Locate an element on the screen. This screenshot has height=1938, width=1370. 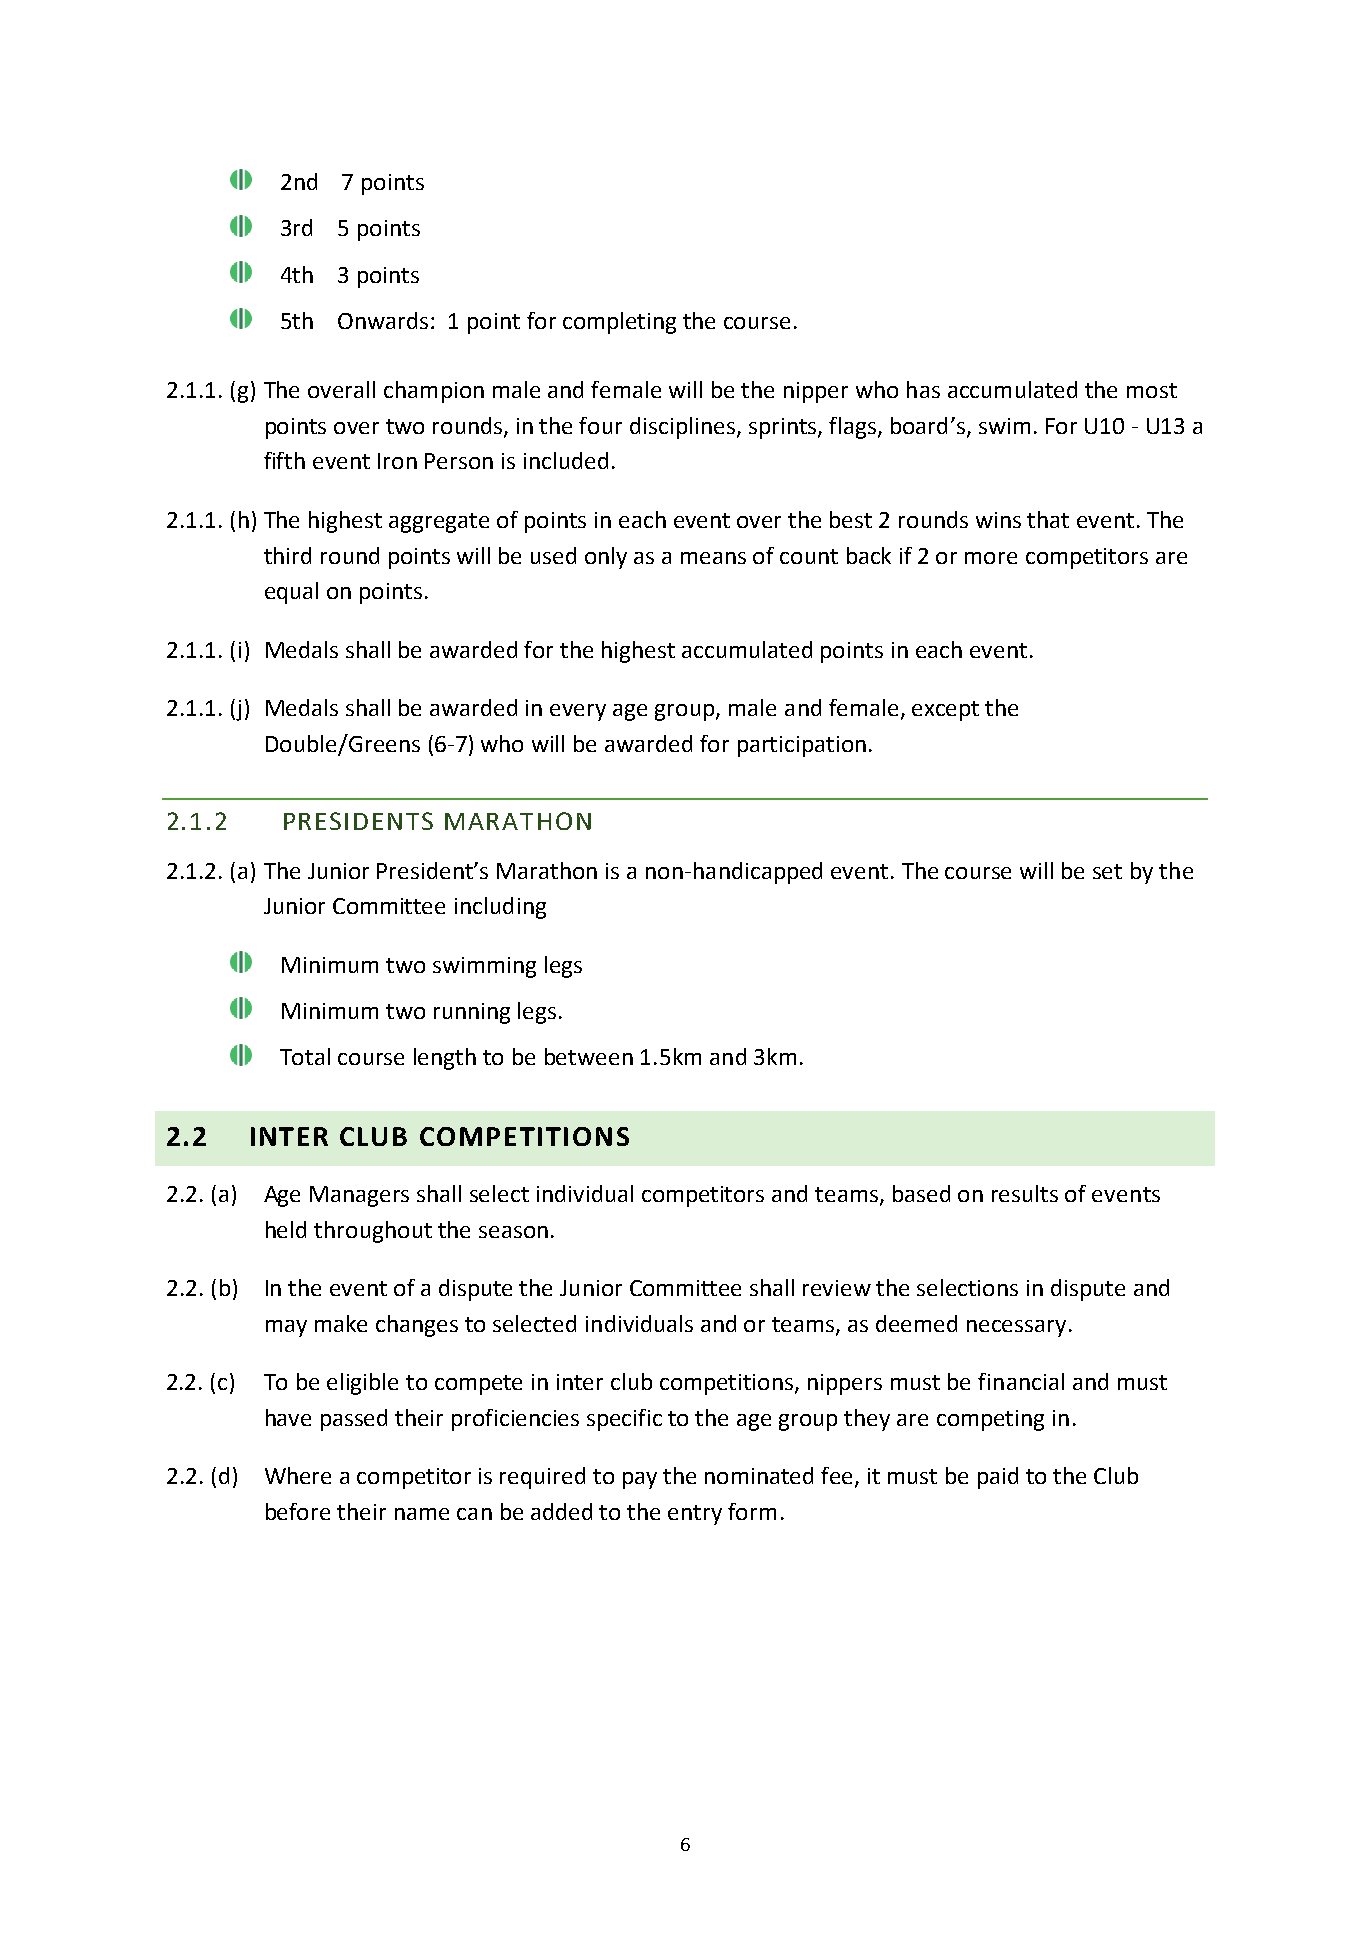
results is located at coordinates (1025, 1193).
